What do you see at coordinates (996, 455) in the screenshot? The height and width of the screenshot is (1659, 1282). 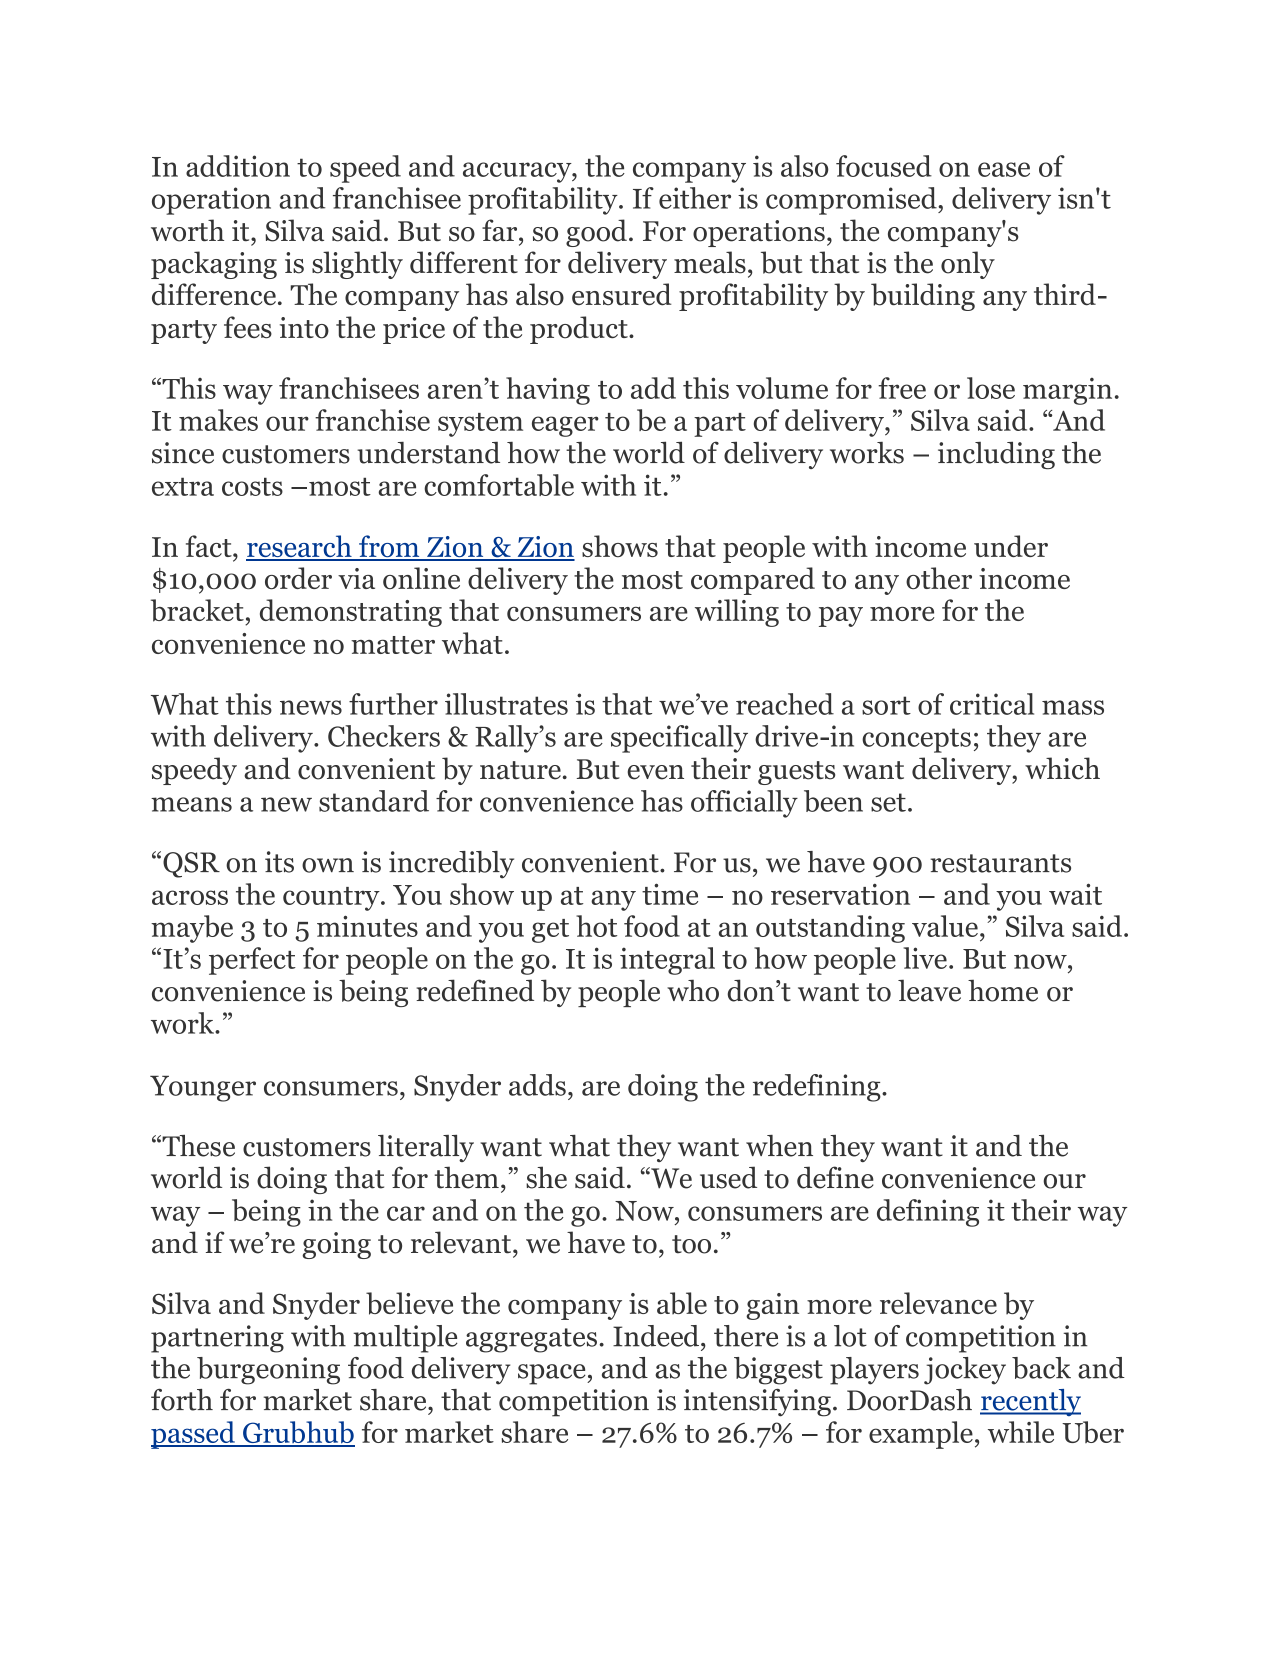 I see `including` at bounding box center [996, 455].
